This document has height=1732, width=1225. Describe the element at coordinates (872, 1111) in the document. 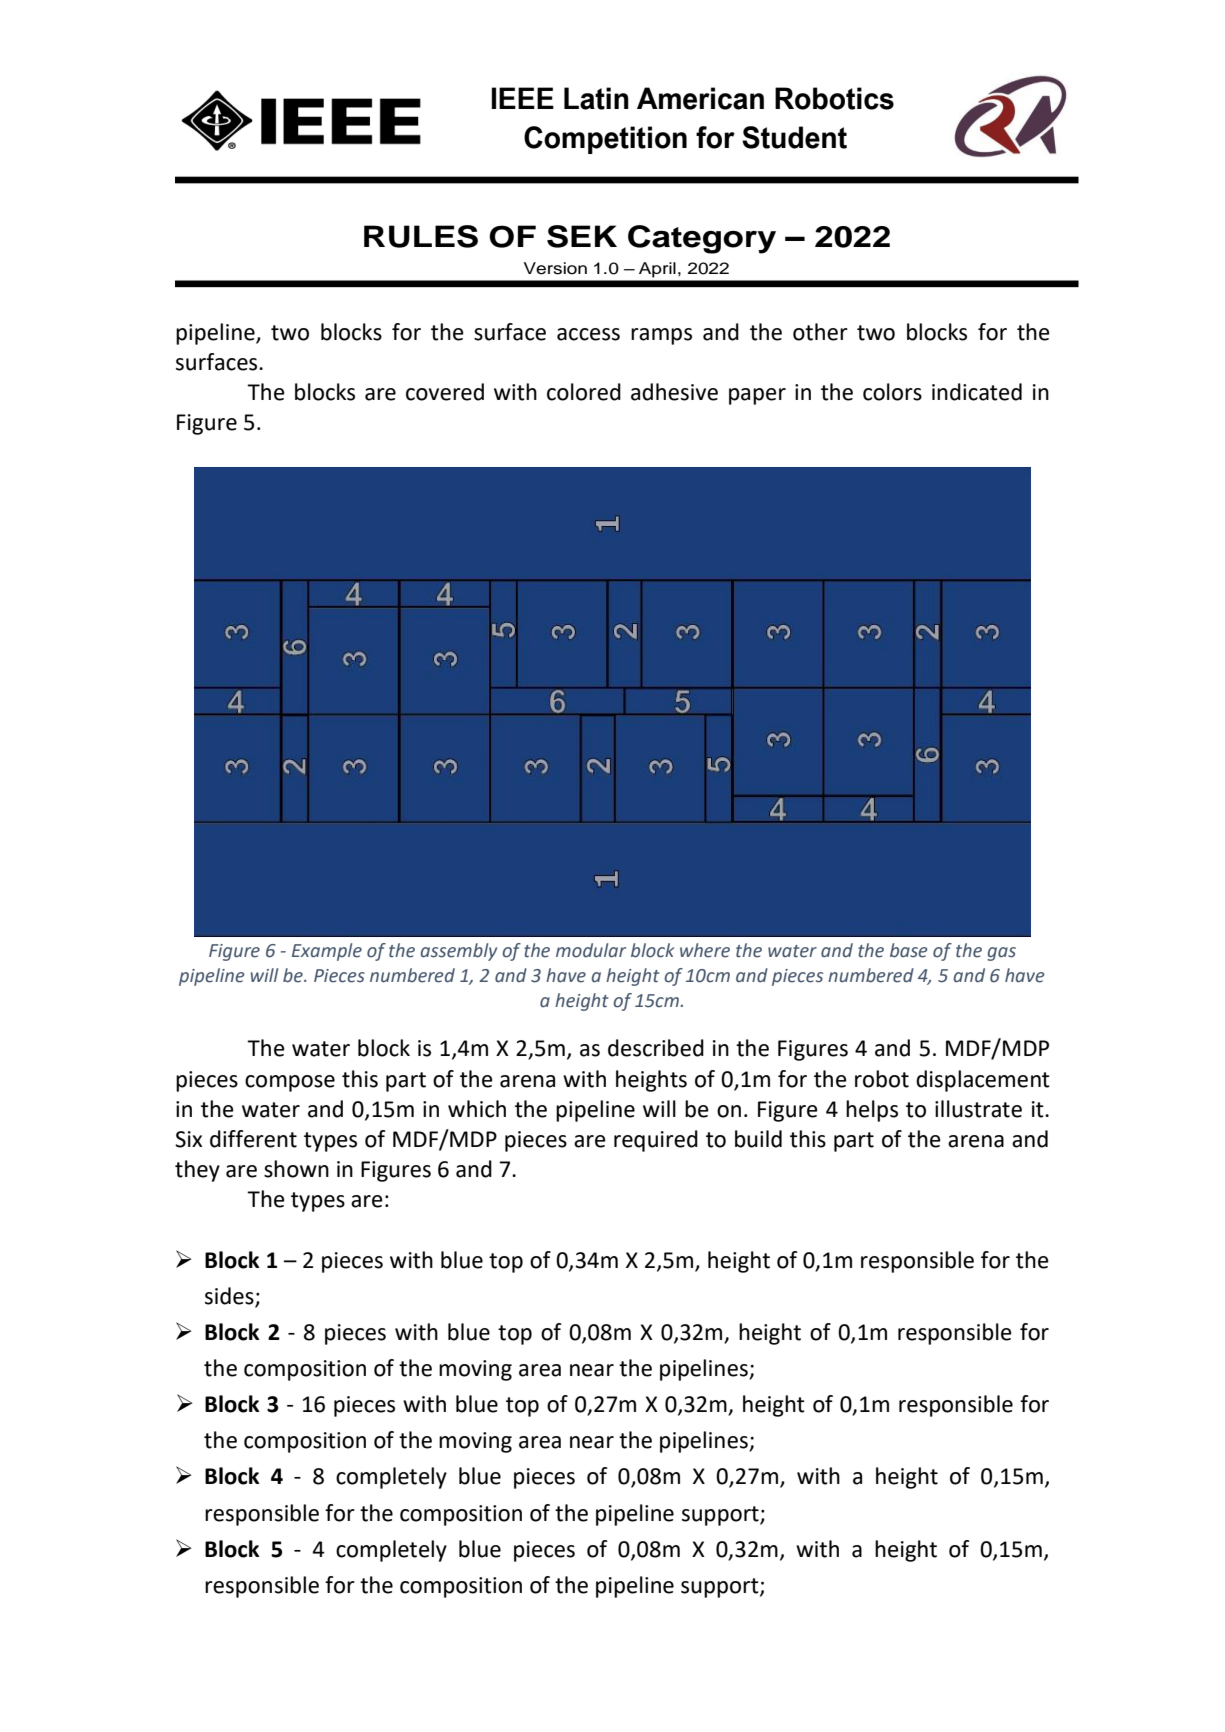

I see `helps` at that location.
